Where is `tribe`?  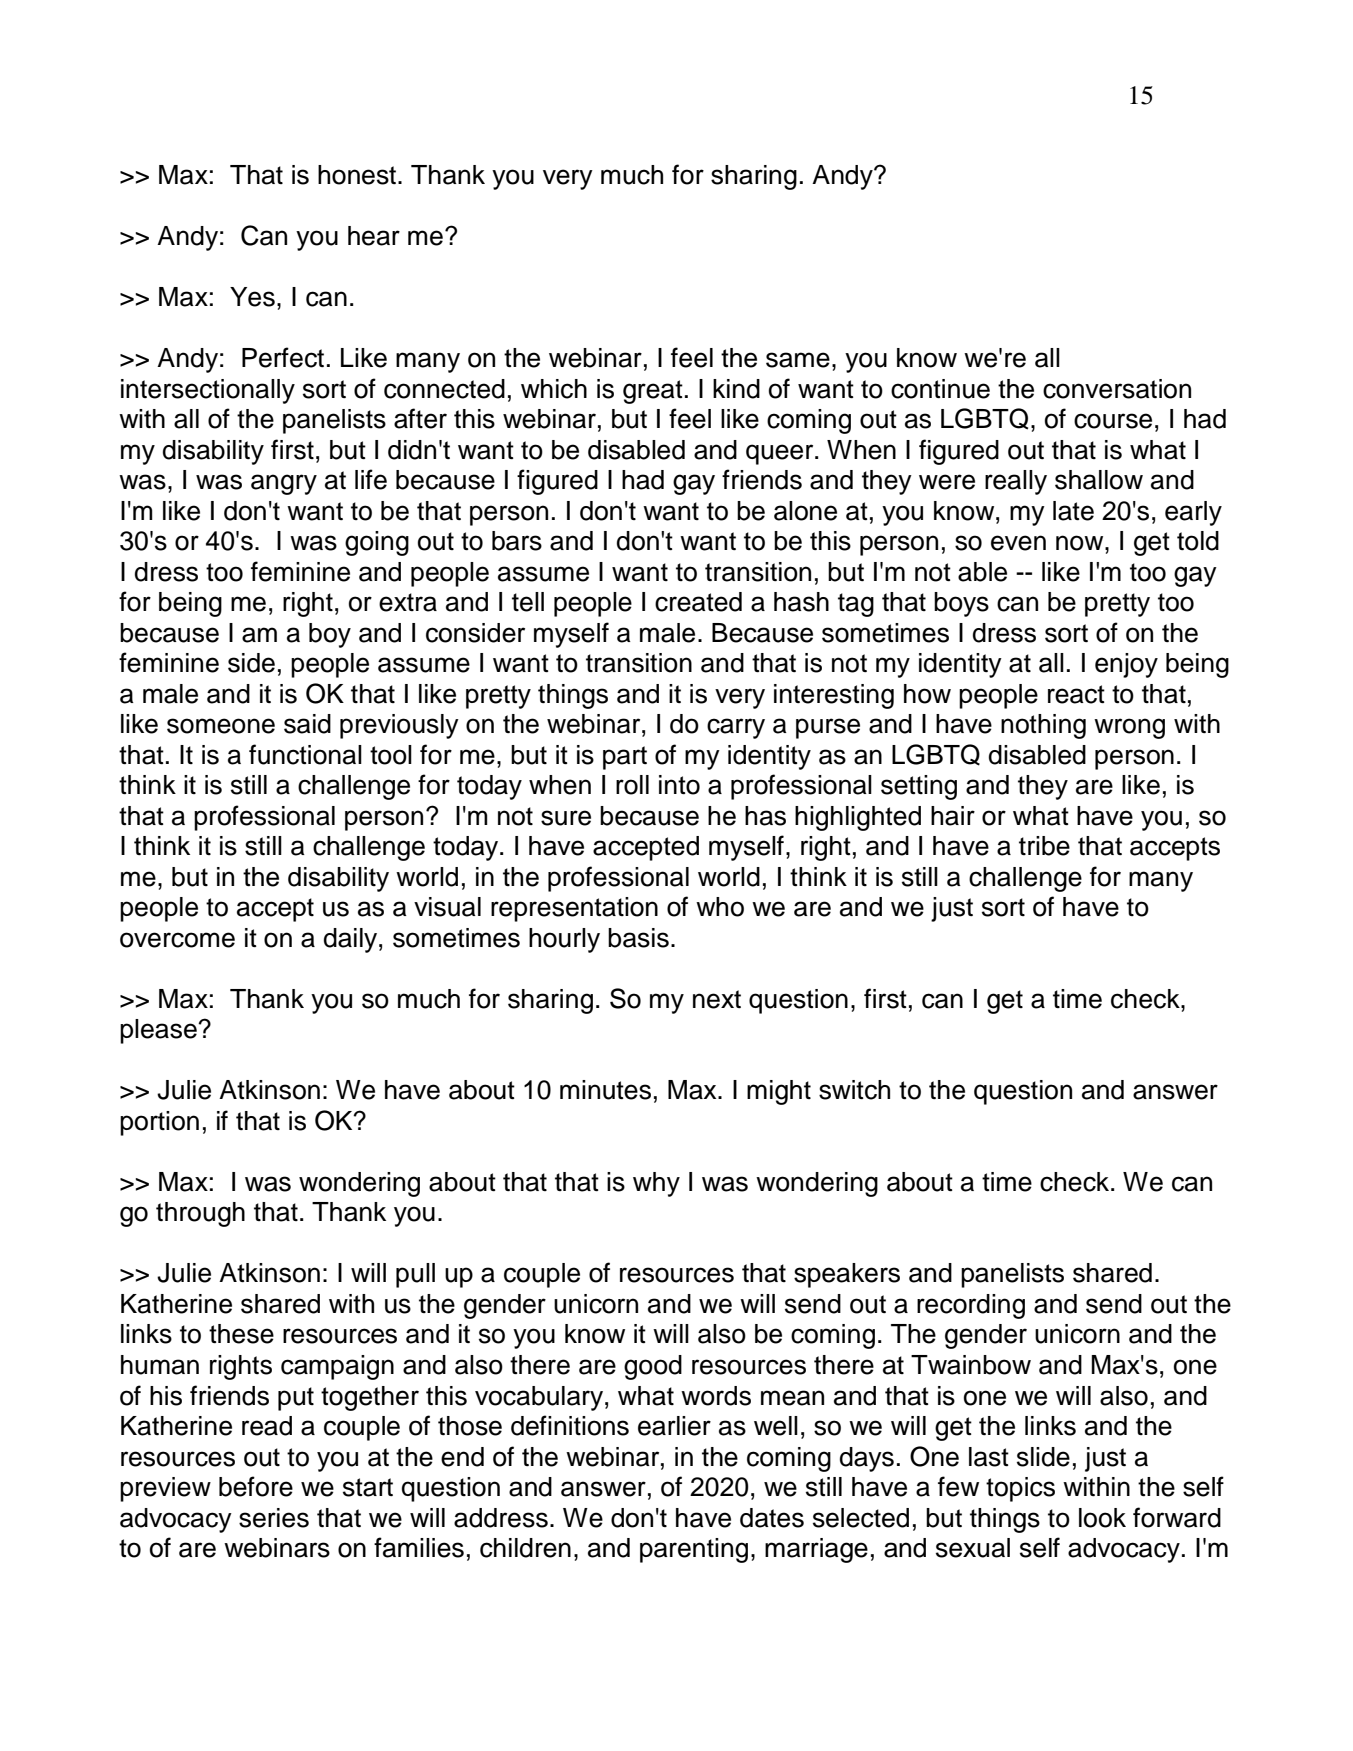
tribe is located at coordinates (1044, 846).
